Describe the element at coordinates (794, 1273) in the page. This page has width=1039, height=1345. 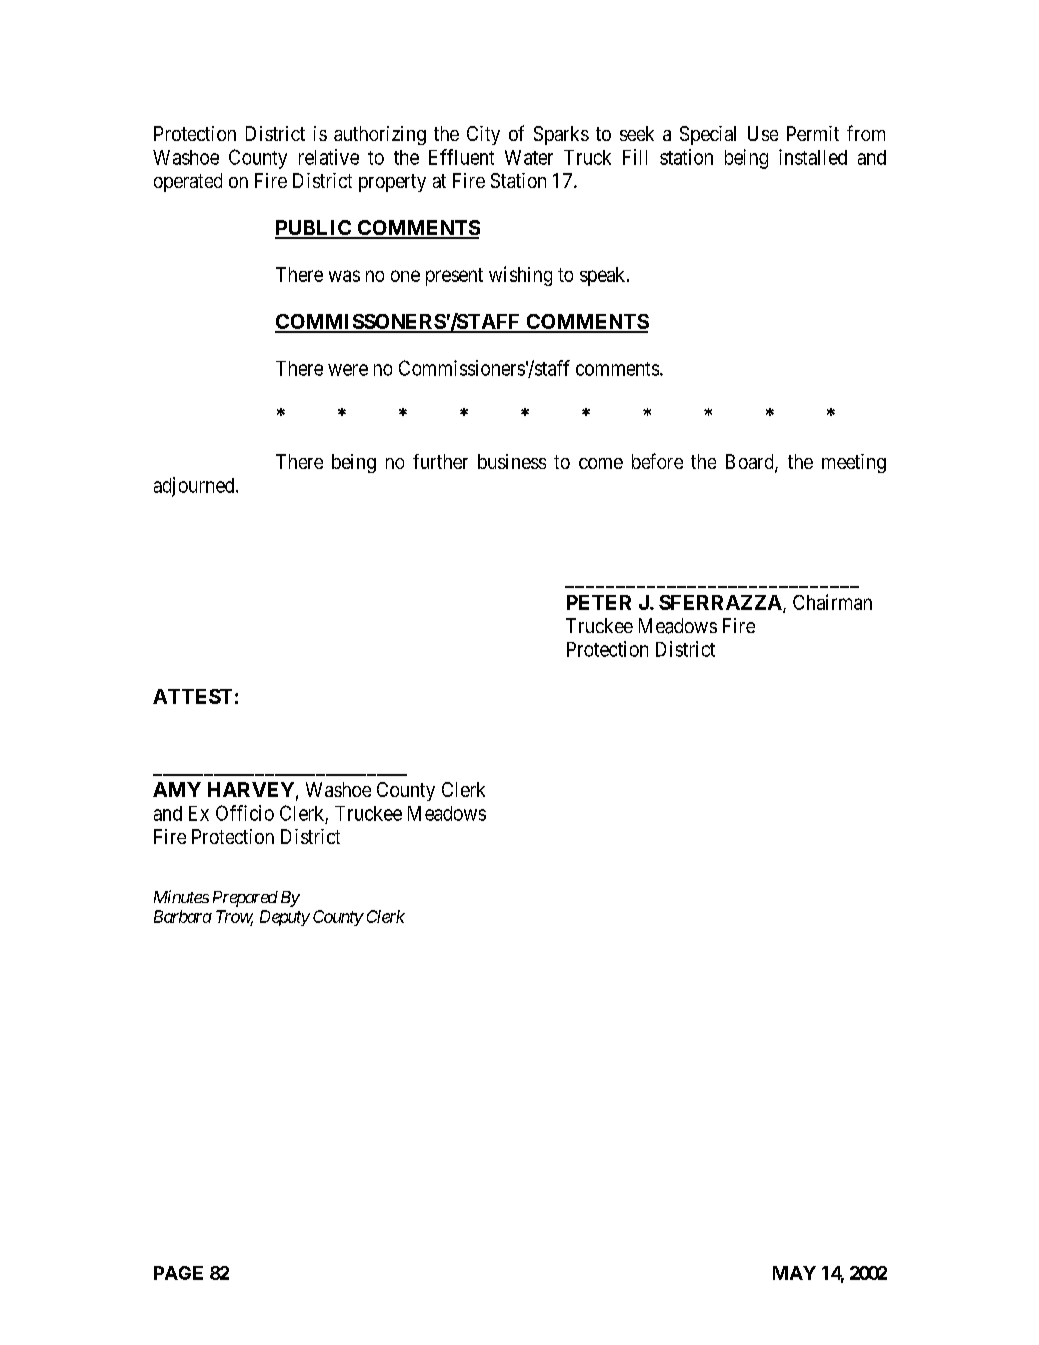
I see `MAY` at that location.
